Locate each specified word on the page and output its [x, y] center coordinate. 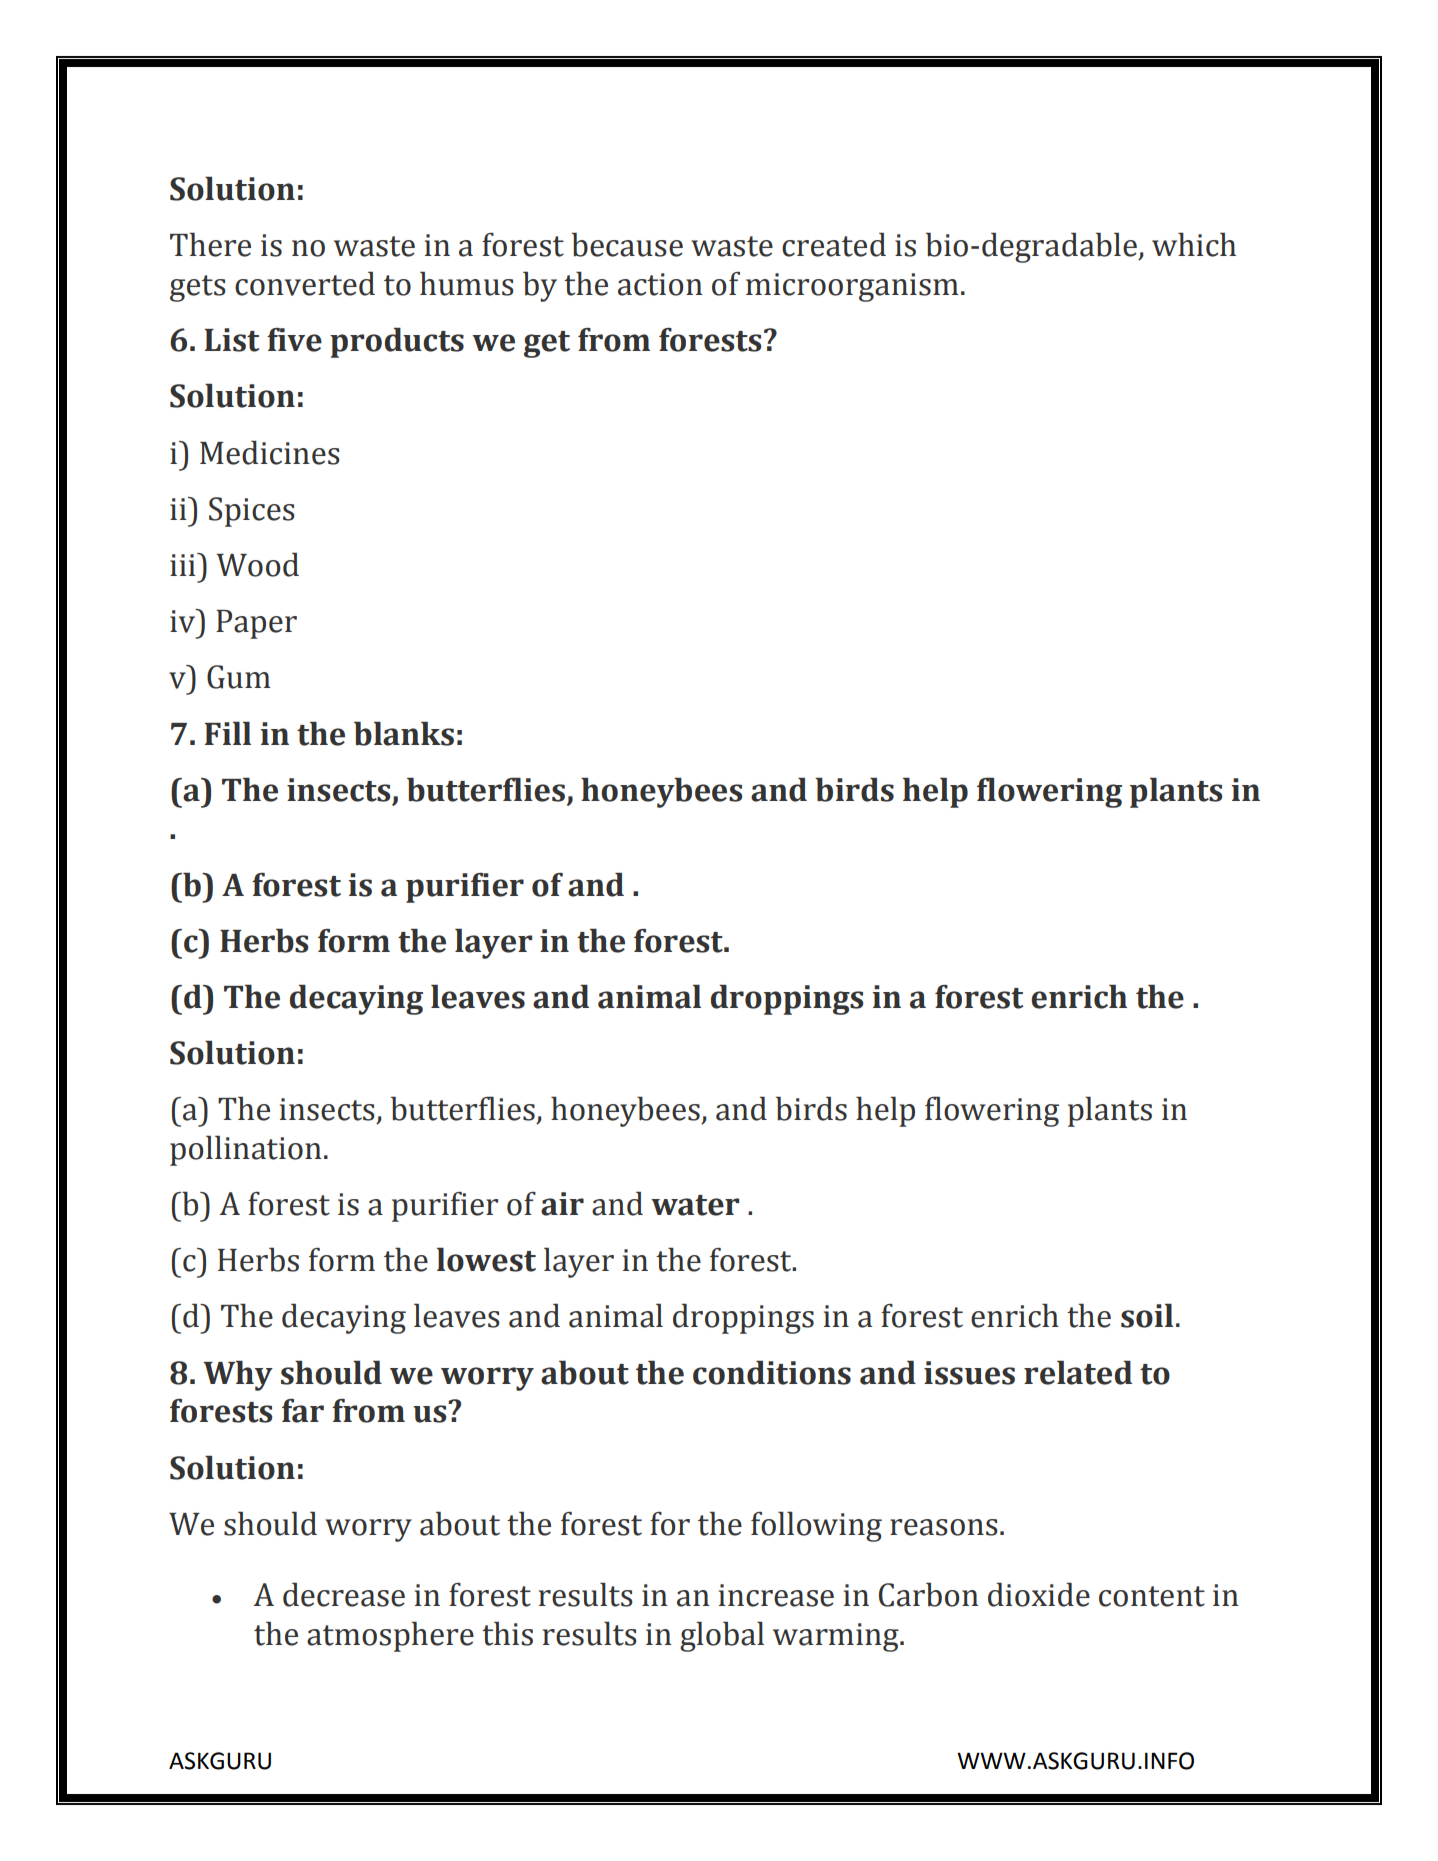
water [695, 1205]
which [1194, 245]
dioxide [1039, 1595]
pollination [246, 1151]
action [660, 284]
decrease [344, 1595]
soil [1147, 1316]
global [722, 1637]
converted [305, 284]
